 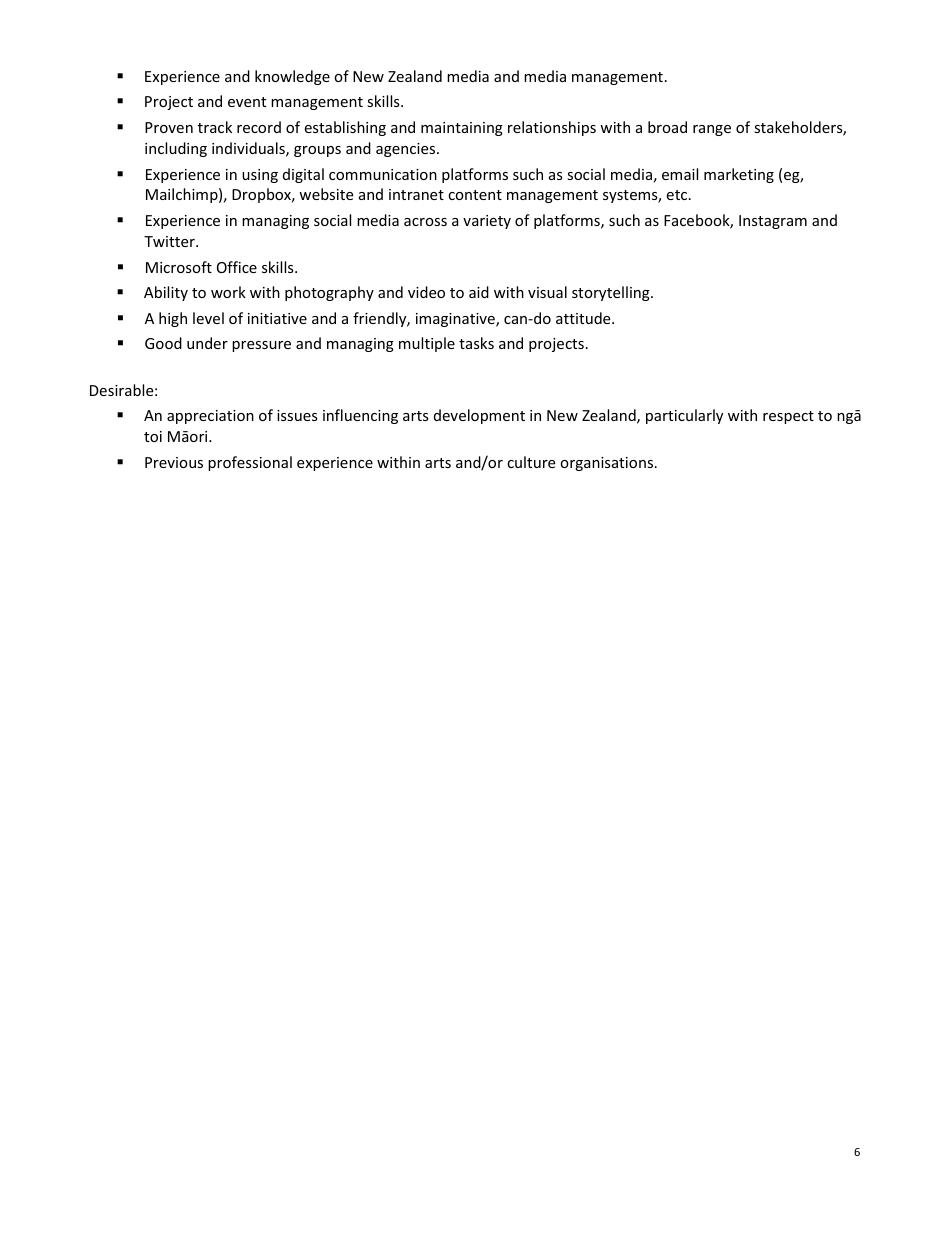 What do you see at coordinates (531, 462) in the screenshot?
I see `culture` at bounding box center [531, 462].
